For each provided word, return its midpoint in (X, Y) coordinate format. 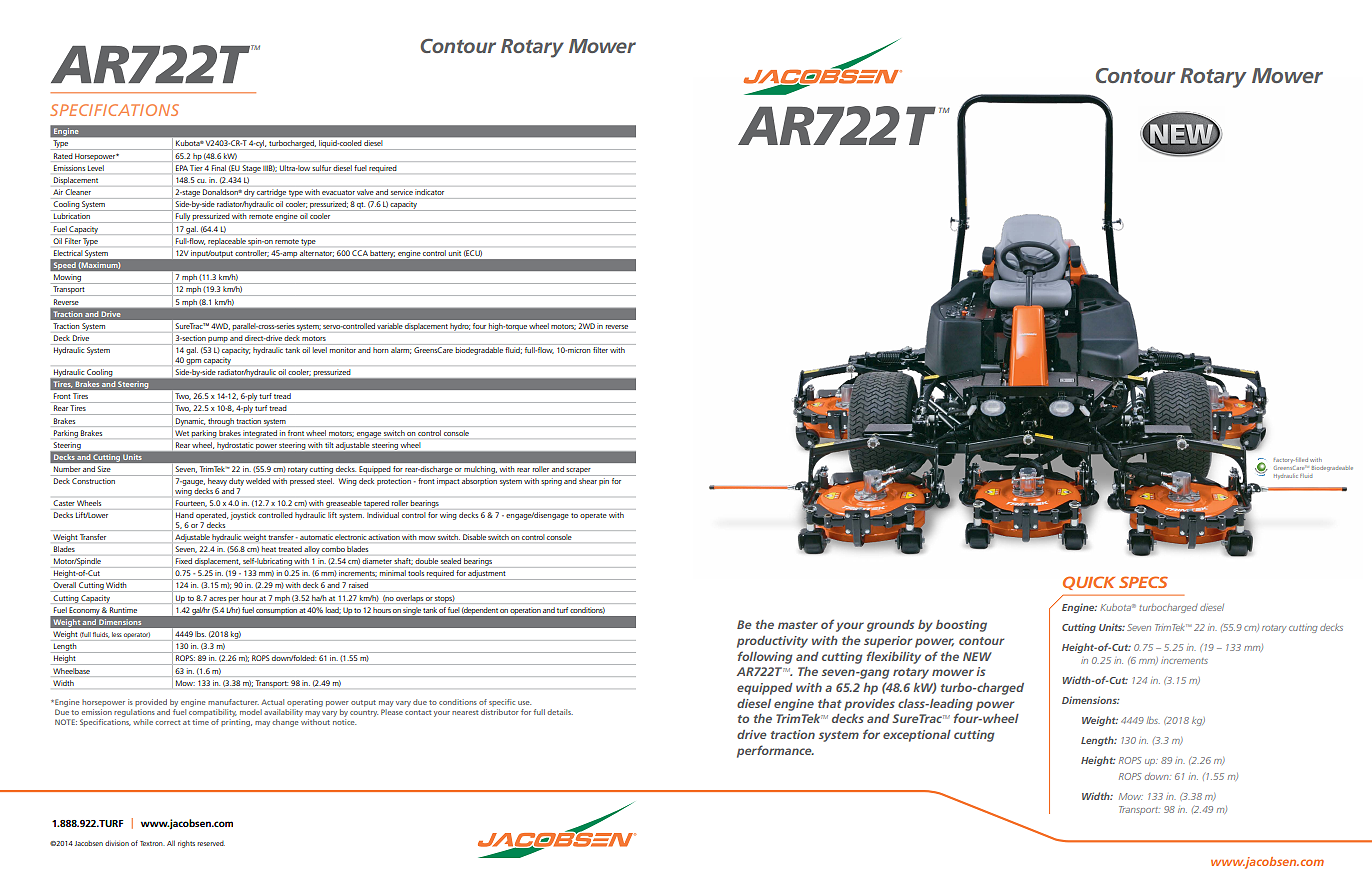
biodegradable (479, 351)
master (798, 625)
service (402, 193)
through (221, 422)
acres (217, 599)
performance (775, 751)
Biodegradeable (1332, 468)
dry (249, 193)
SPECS (1143, 582)
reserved (211, 843)
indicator (429, 192)
